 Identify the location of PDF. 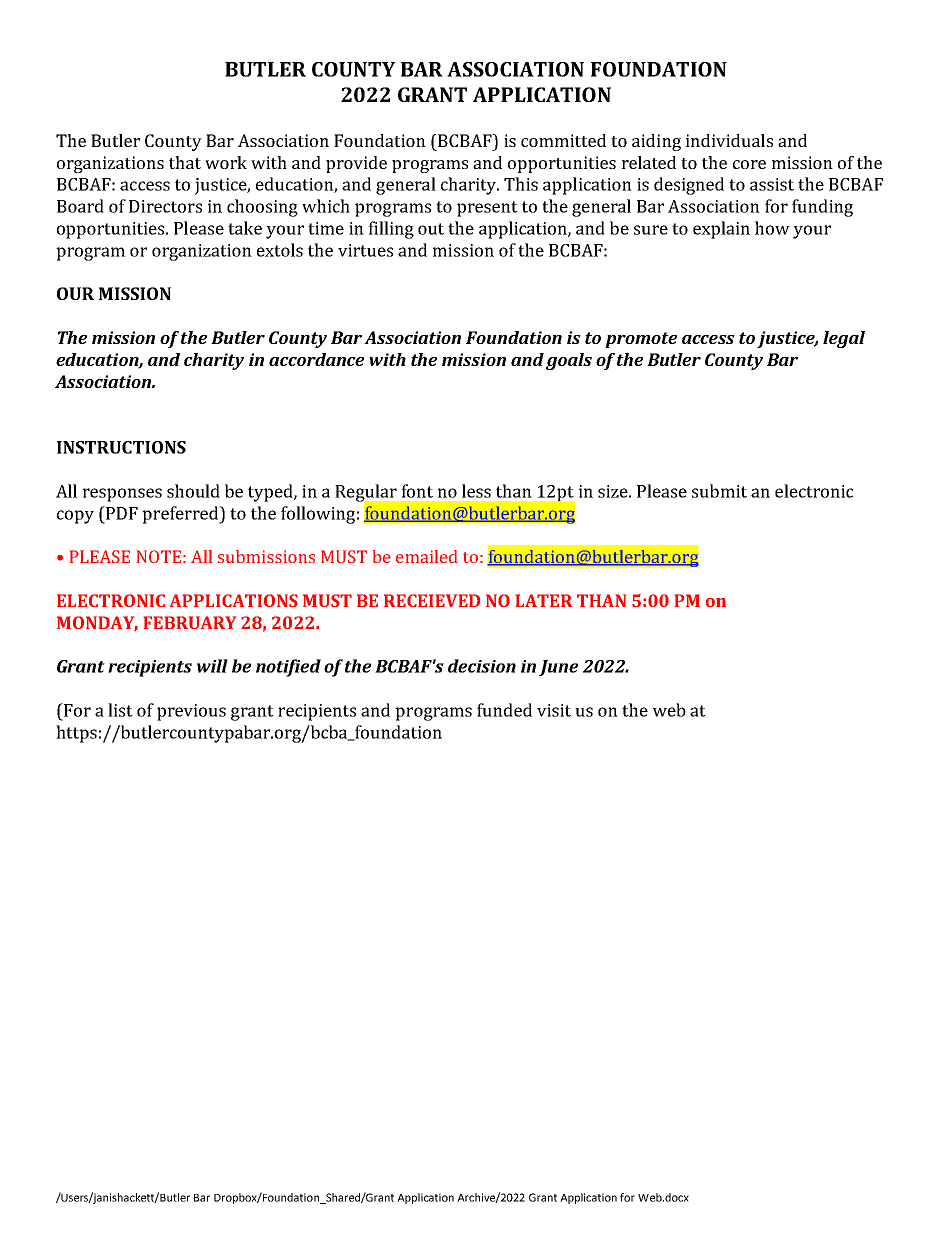
(121, 513).
